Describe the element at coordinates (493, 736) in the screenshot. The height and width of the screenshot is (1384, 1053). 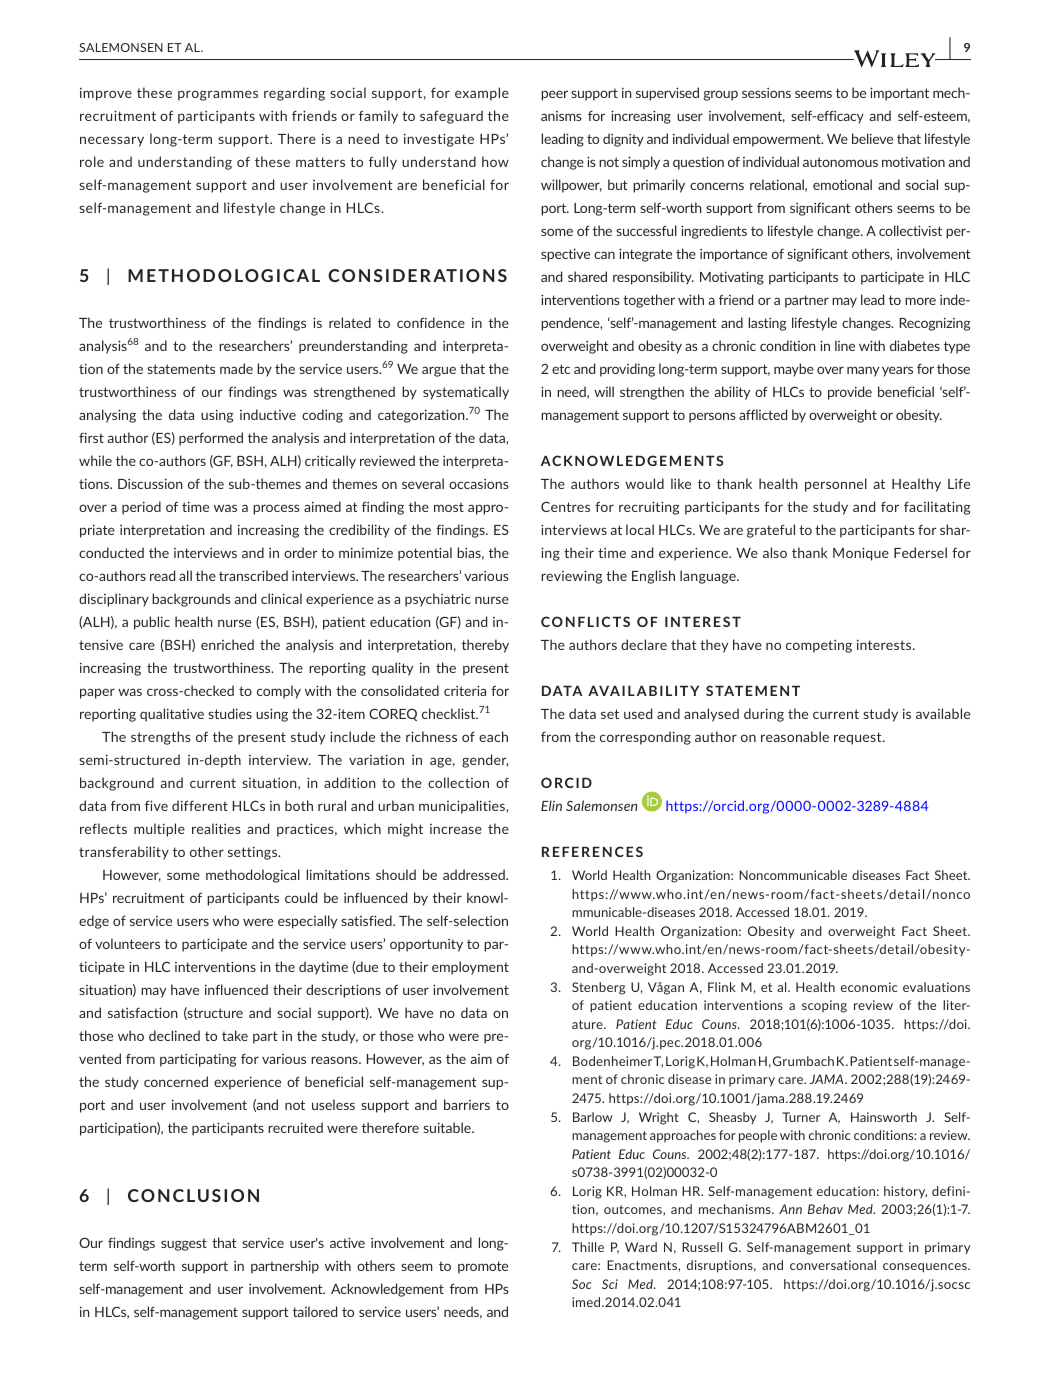
I see `each` at that location.
